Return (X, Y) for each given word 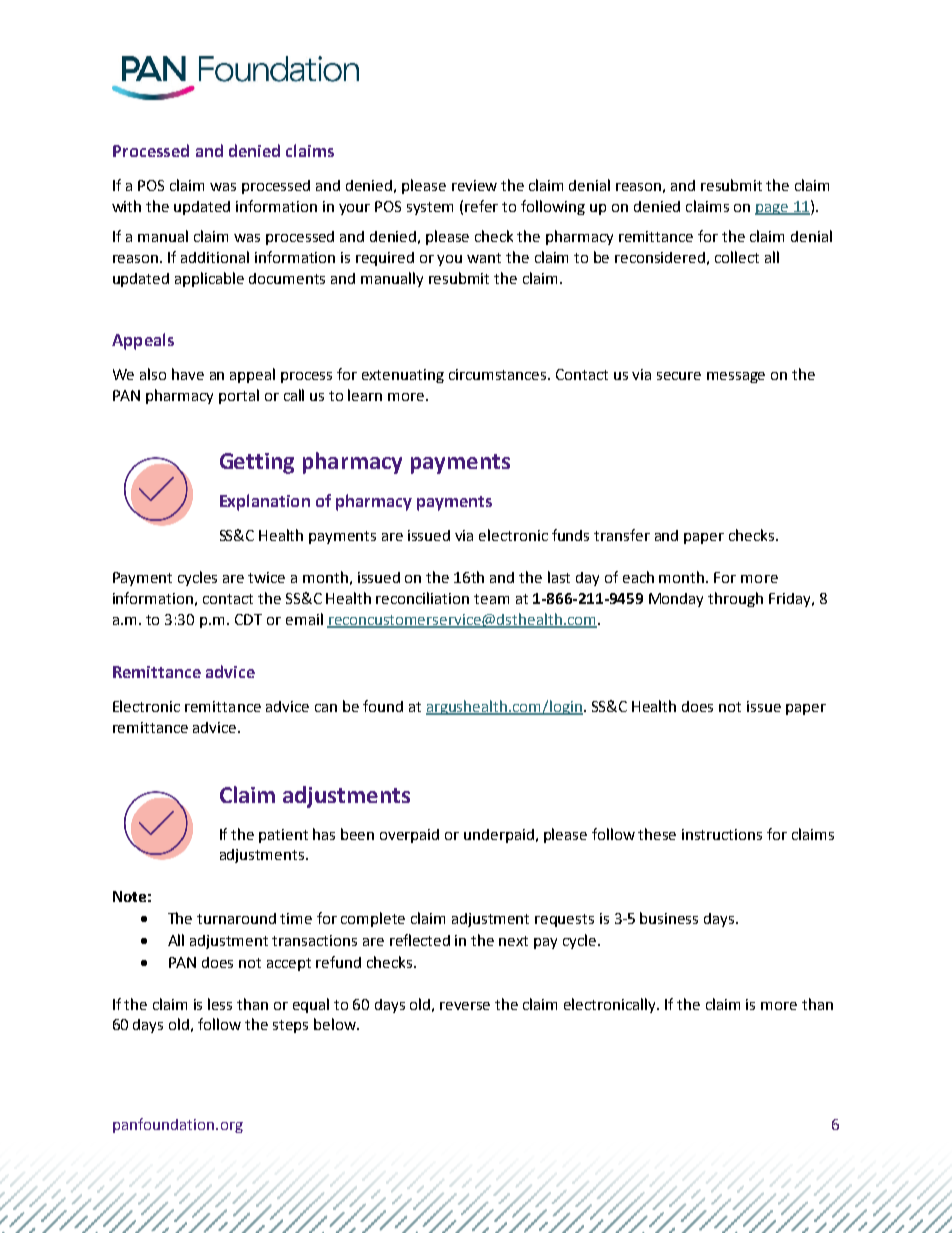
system (430, 208)
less (220, 1004)
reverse (465, 1006)
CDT (248, 619)
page (772, 209)
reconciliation (422, 598)
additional (215, 257)
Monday (676, 600)
